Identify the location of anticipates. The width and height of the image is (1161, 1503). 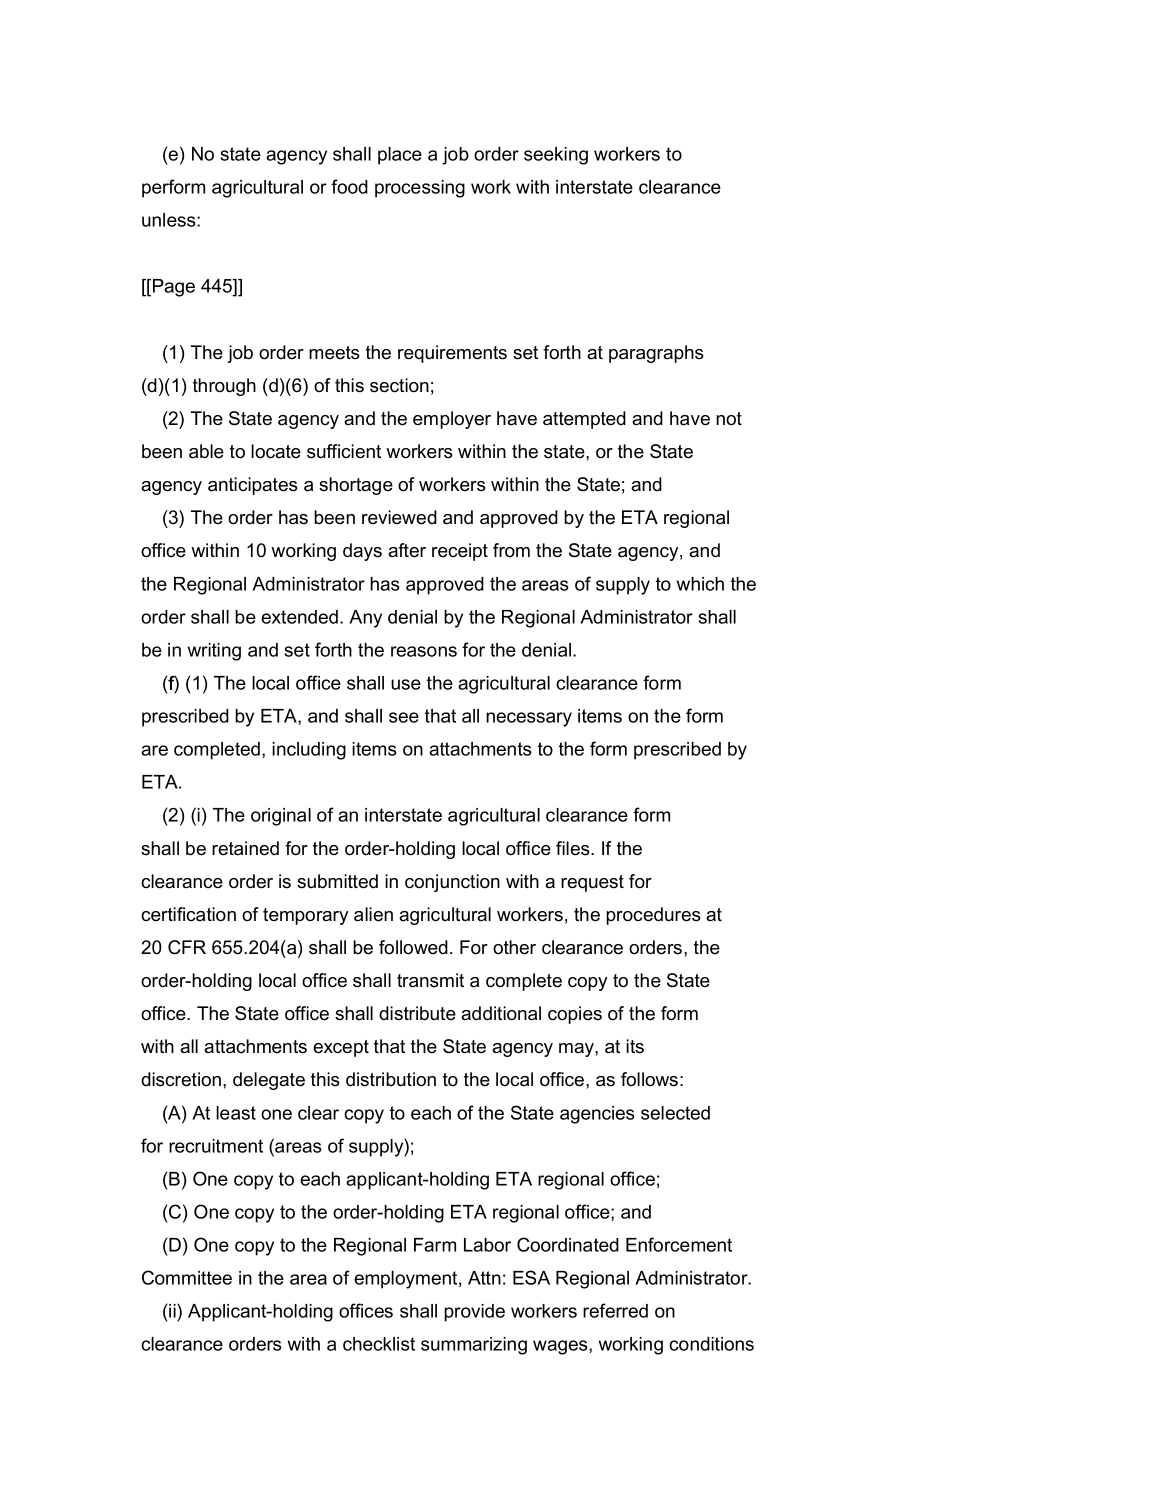
(253, 486).
